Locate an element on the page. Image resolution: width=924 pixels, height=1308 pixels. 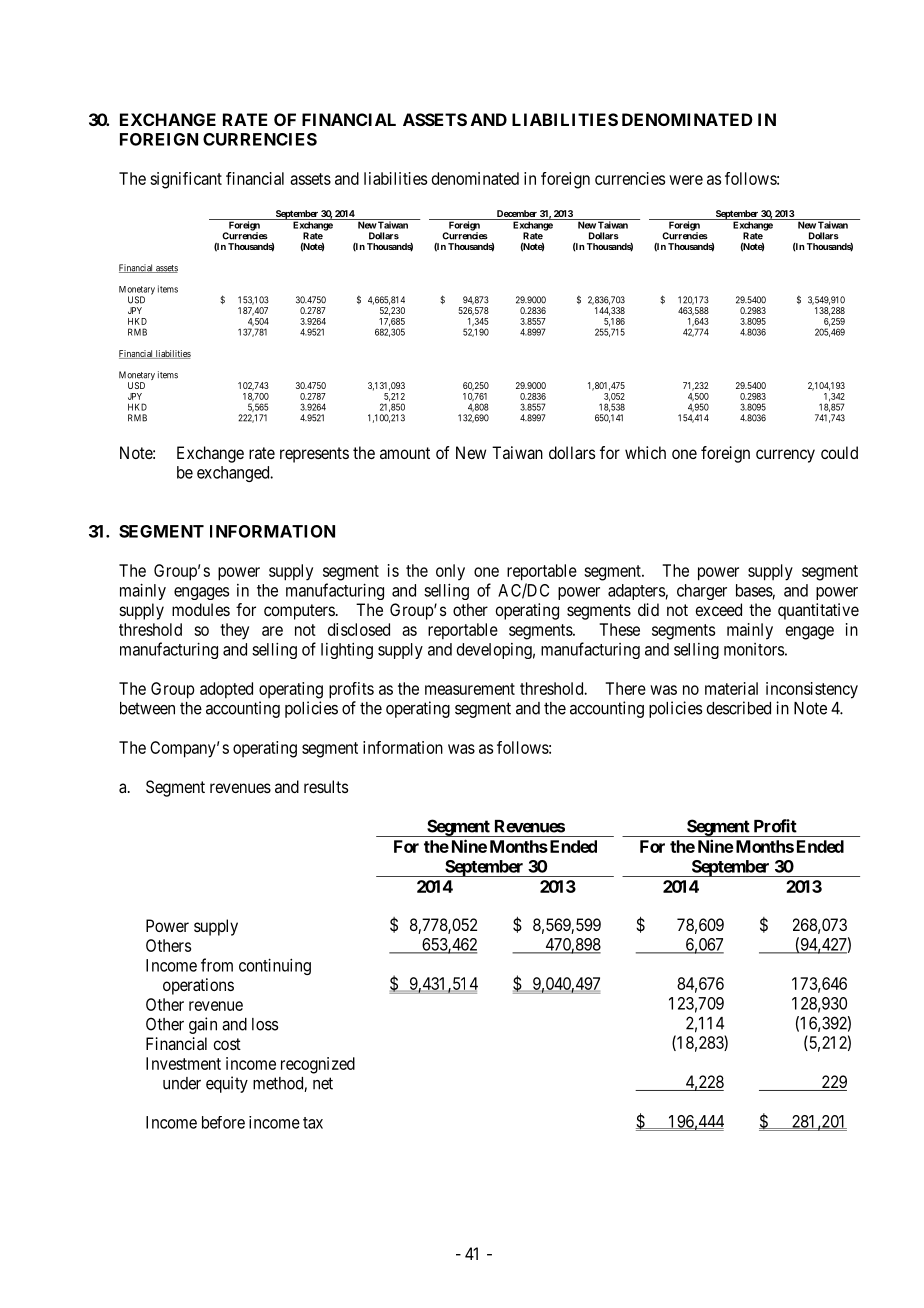
significant is located at coordinates (186, 180).
